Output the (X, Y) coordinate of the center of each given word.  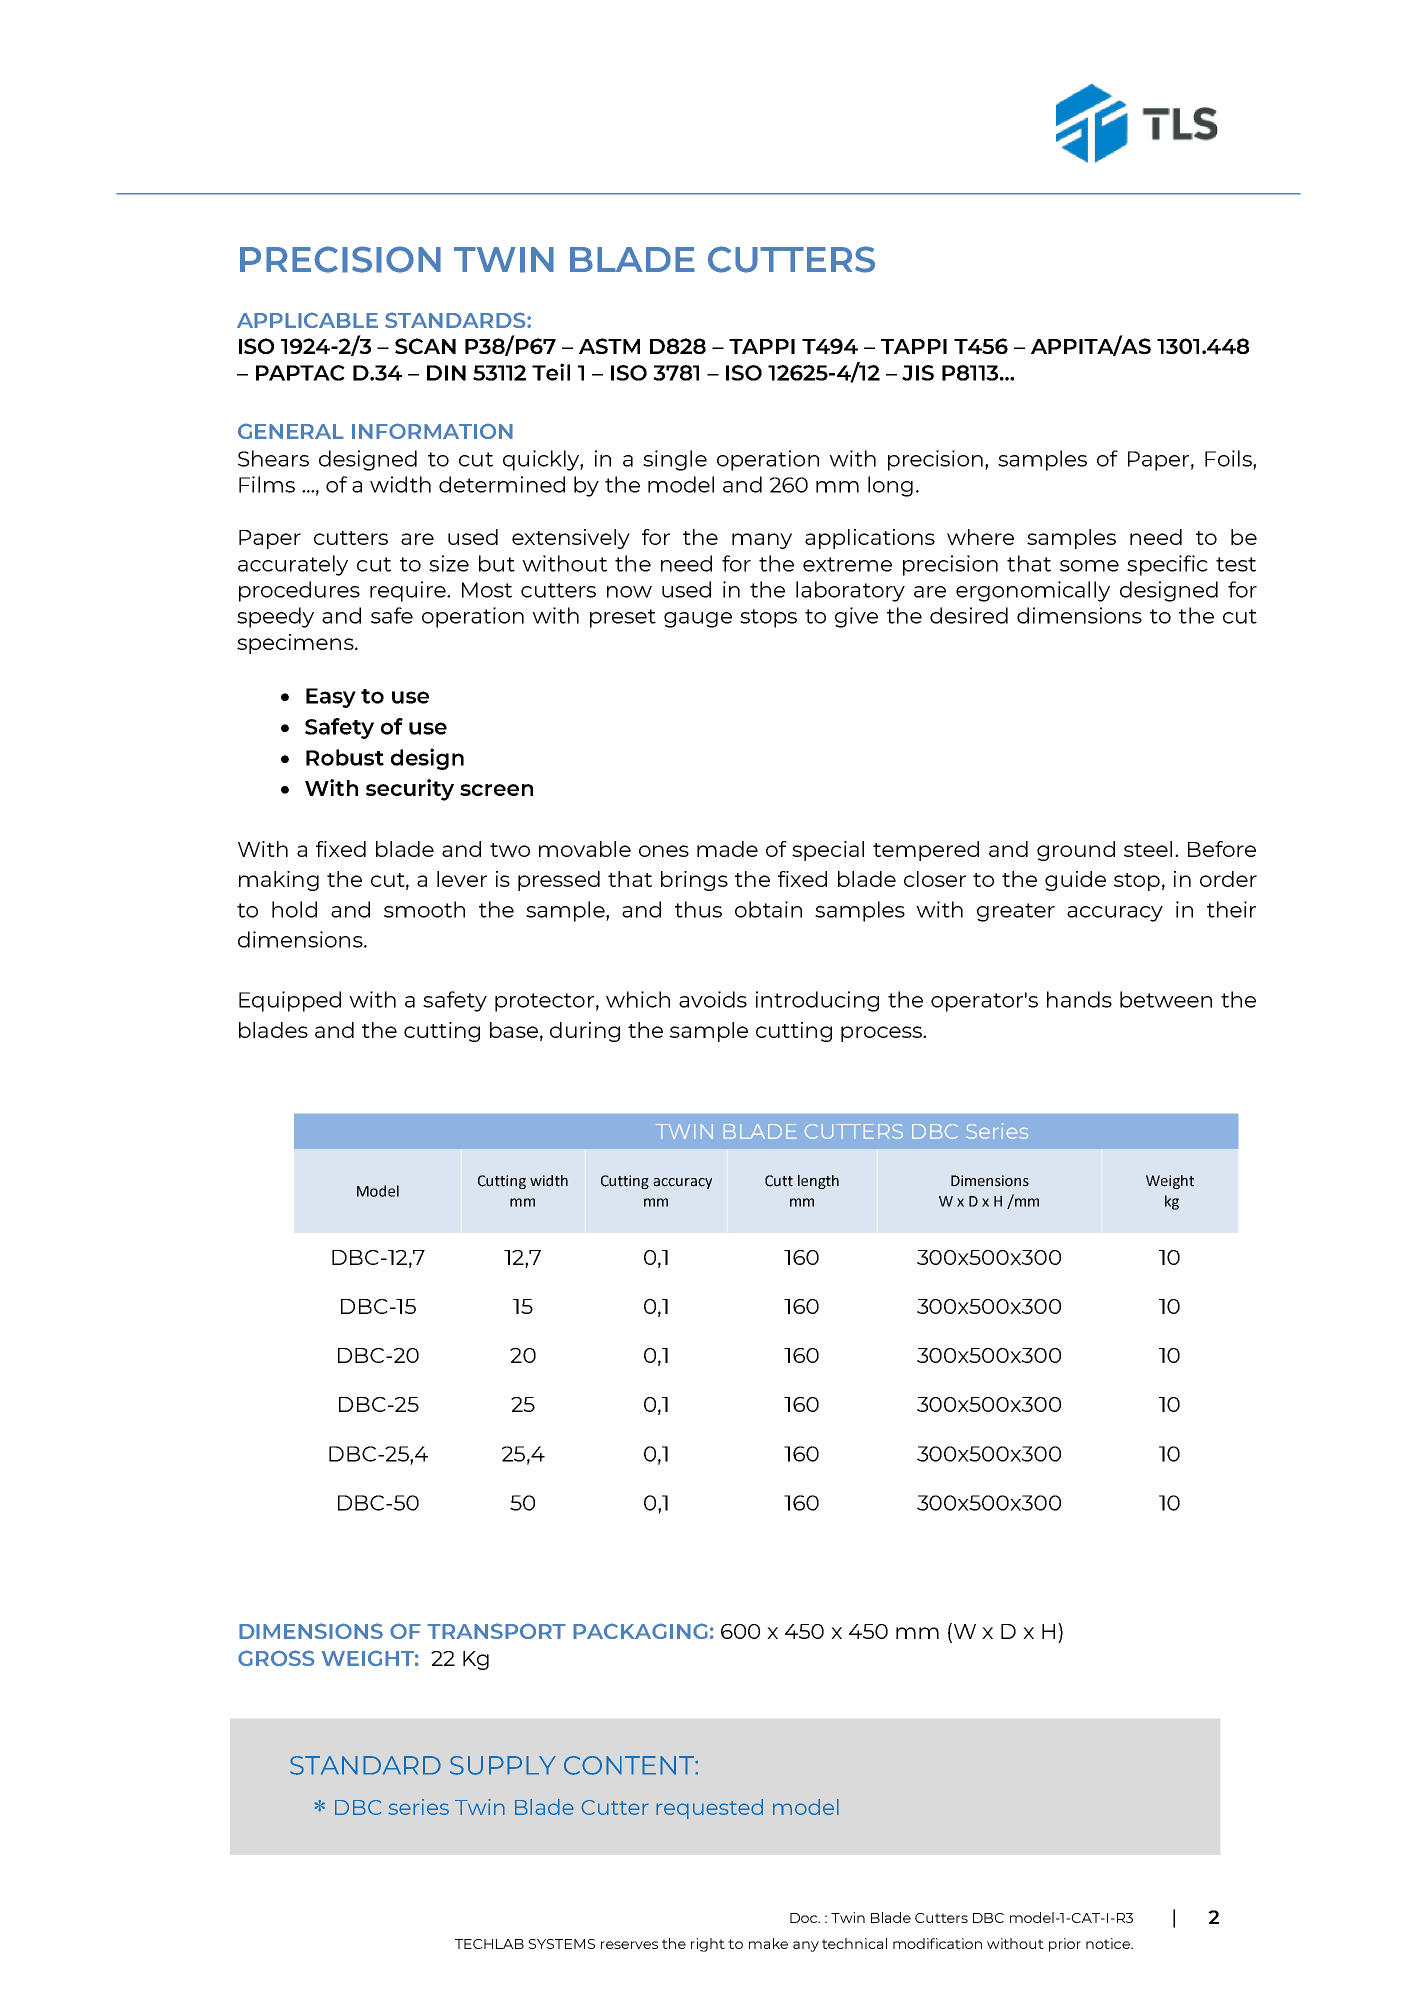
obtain (768, 909)
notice (1109, 1943)
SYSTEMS (561, 1944)
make (768, 1943)
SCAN (425, 346)
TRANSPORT (496, 1631)
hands (1079, 999)
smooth (424, 909)
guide (1075, 881)
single (675, 460)
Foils (1229, 458)
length (818, 1182)
